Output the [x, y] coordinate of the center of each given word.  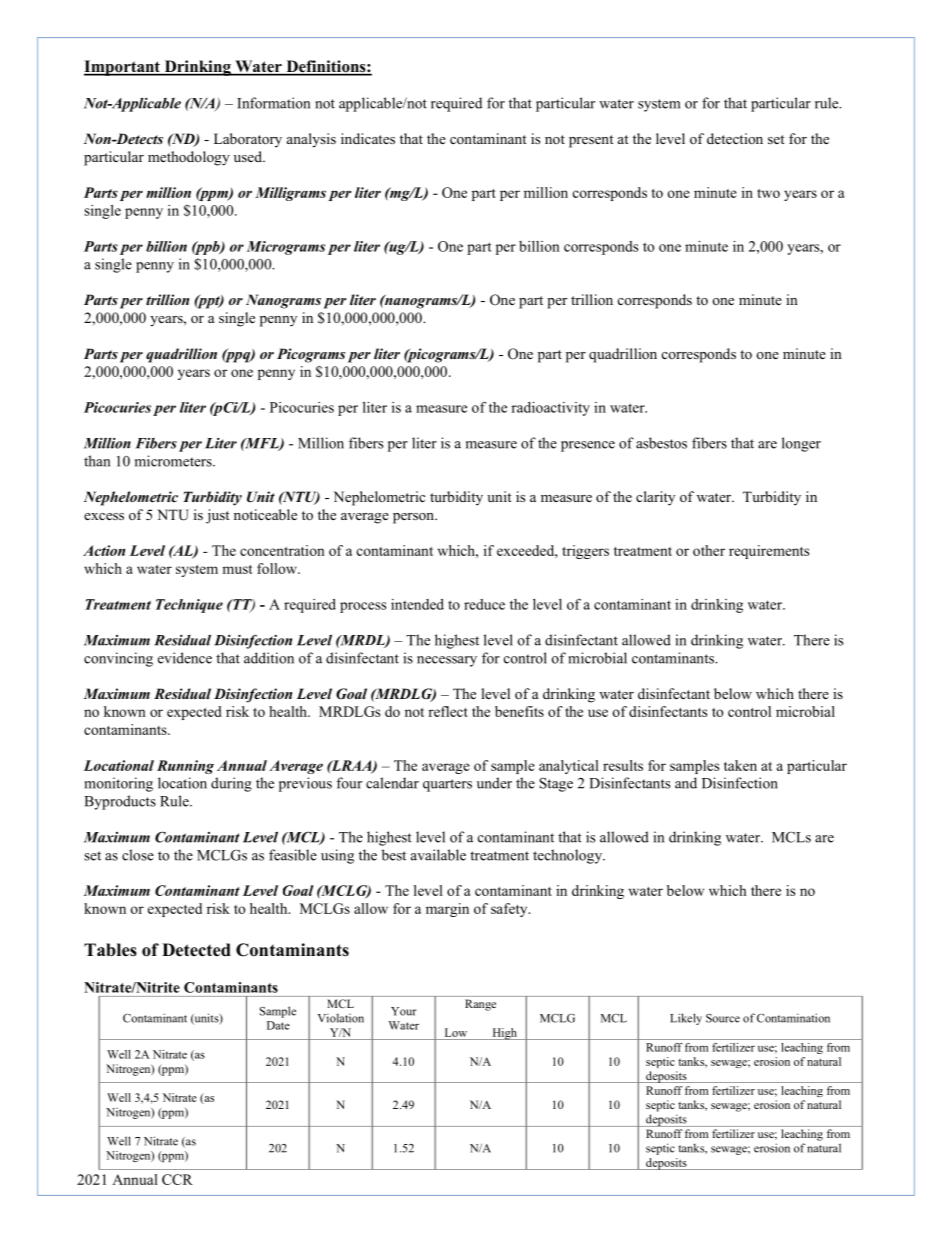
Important [123, 68]
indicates [368, 138]
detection [735, 138]
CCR [177, 1179]
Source [723, 1018]
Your [404, 1011]
